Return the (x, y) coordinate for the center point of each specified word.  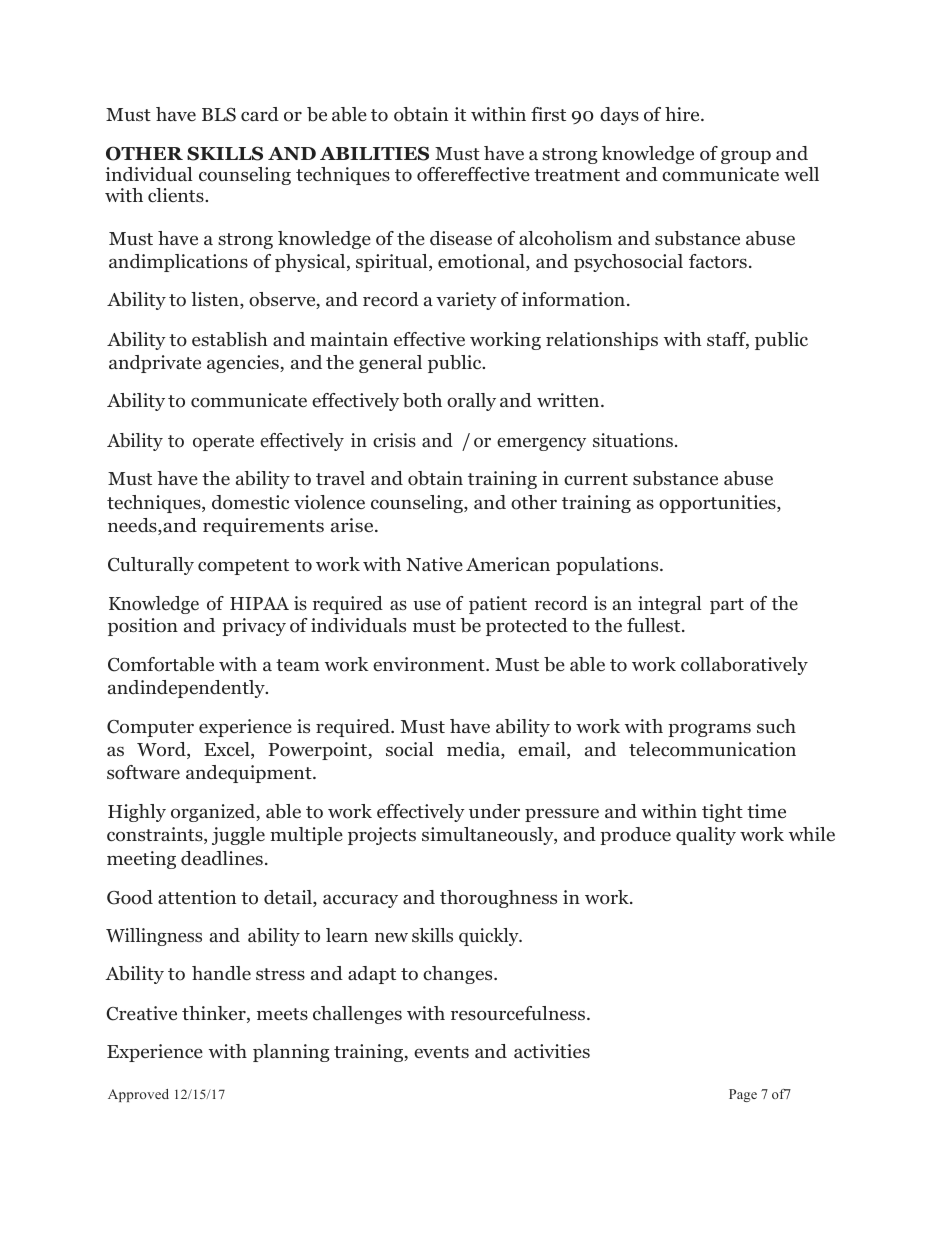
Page (743, 1095)
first (548, 114)
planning (291, 1053)
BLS (219, 115)
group (746, 157)
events (441, 1052)
